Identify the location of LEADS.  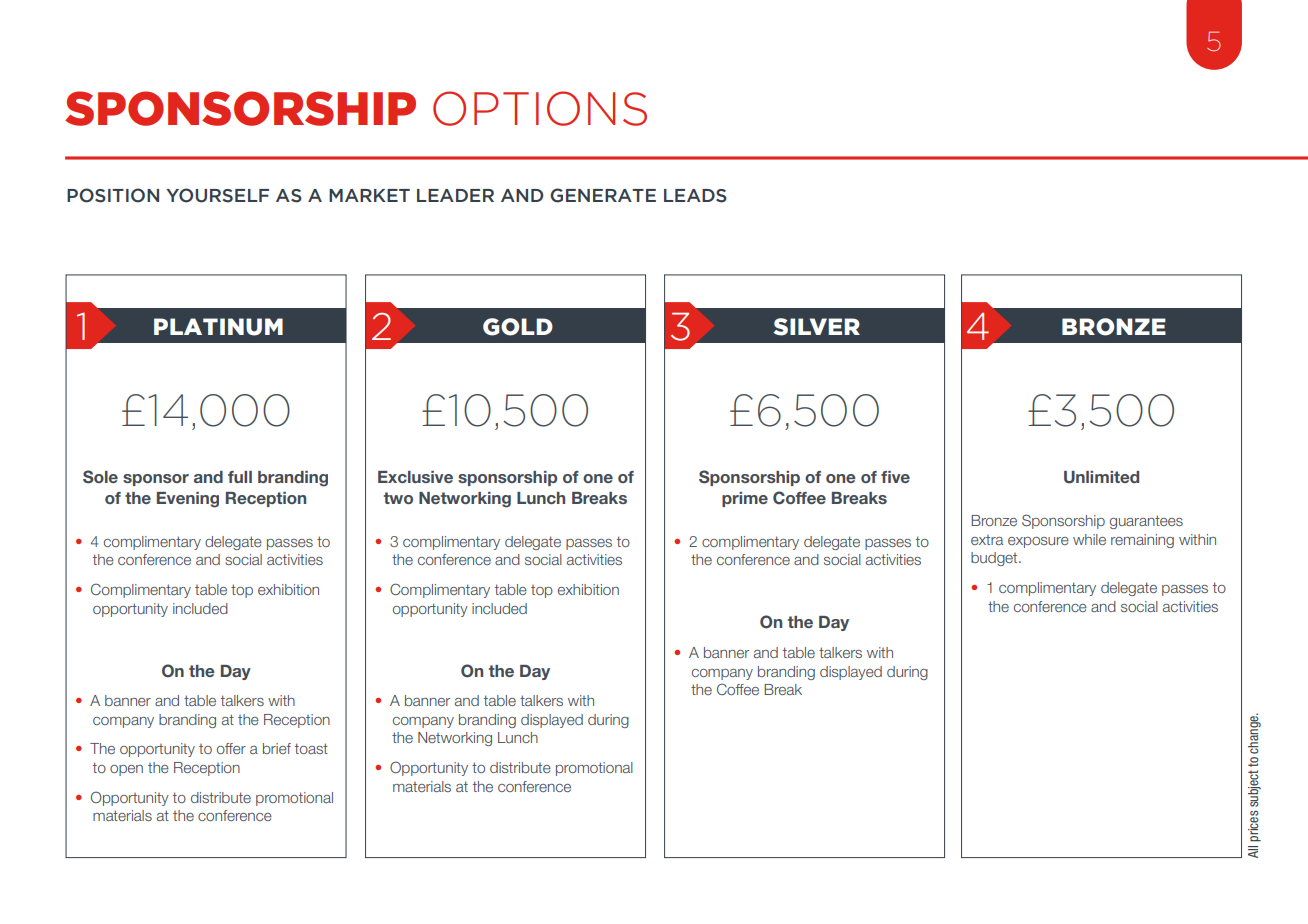
(695, 196).
